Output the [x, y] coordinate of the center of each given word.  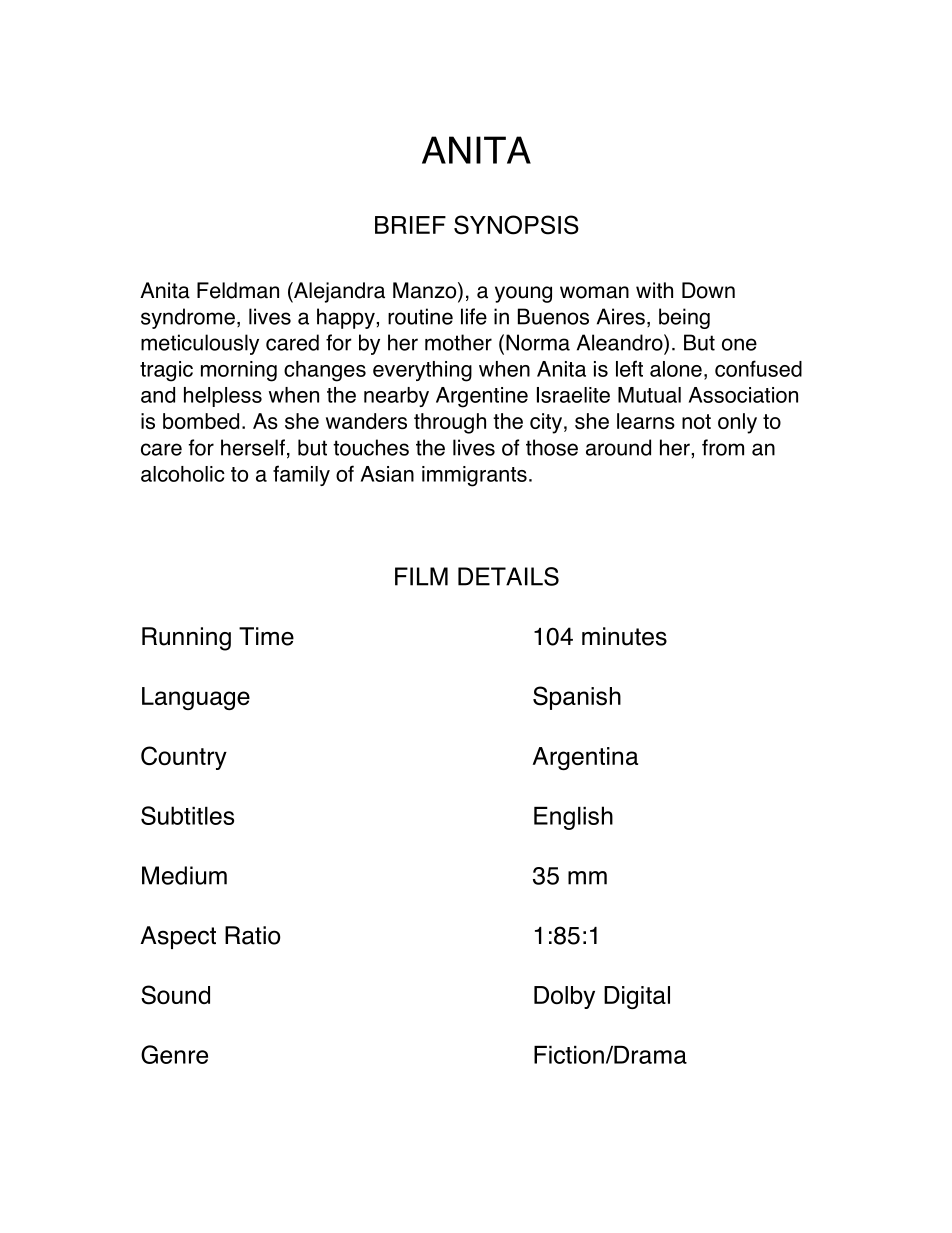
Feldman [238, 290]
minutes [624, 636]
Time [266, 636]
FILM [421, 576]
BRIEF [410, 225]
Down [708, 290]
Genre [174, 1054]
